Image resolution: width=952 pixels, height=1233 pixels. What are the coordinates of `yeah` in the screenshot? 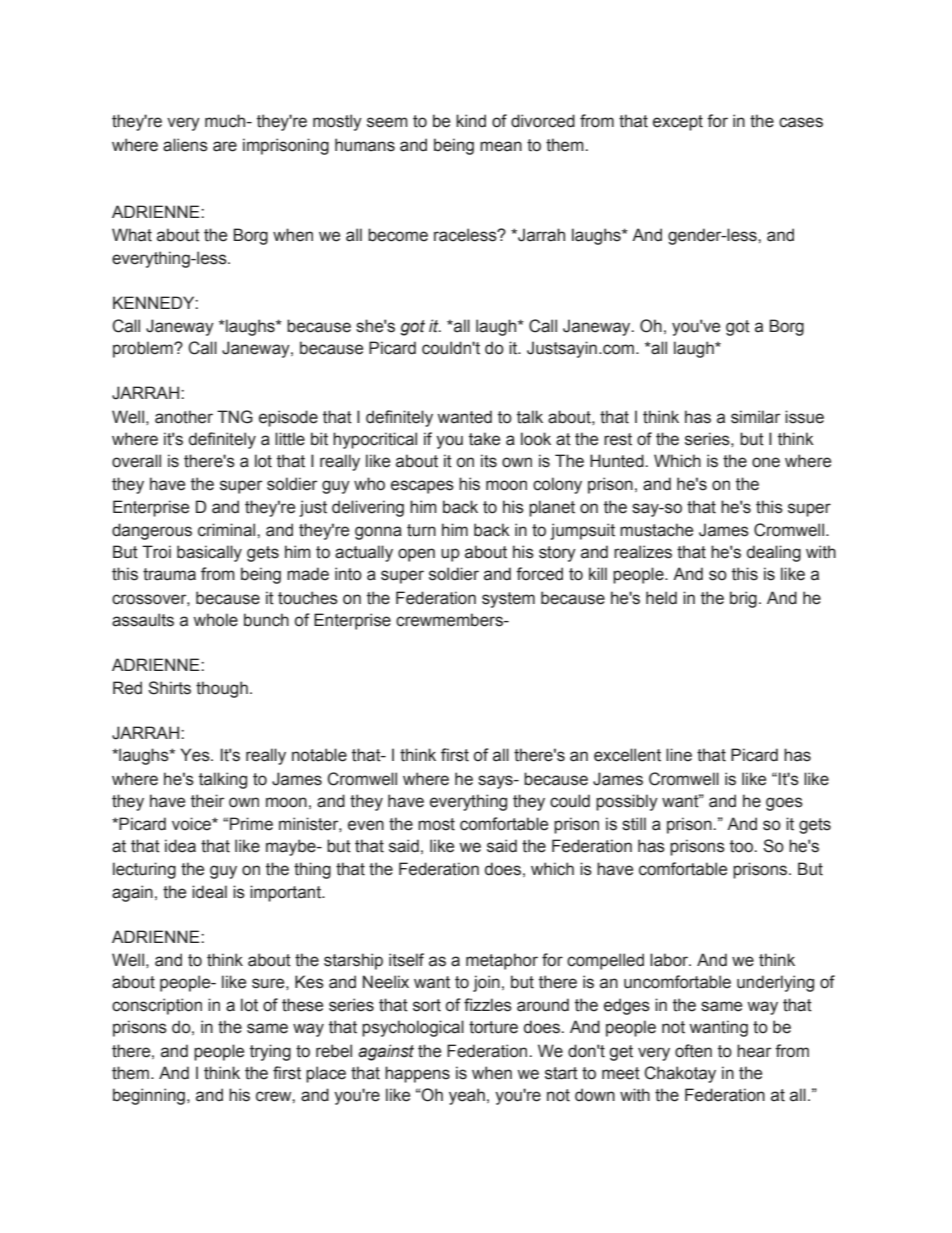 It's located at (467, 1096).
